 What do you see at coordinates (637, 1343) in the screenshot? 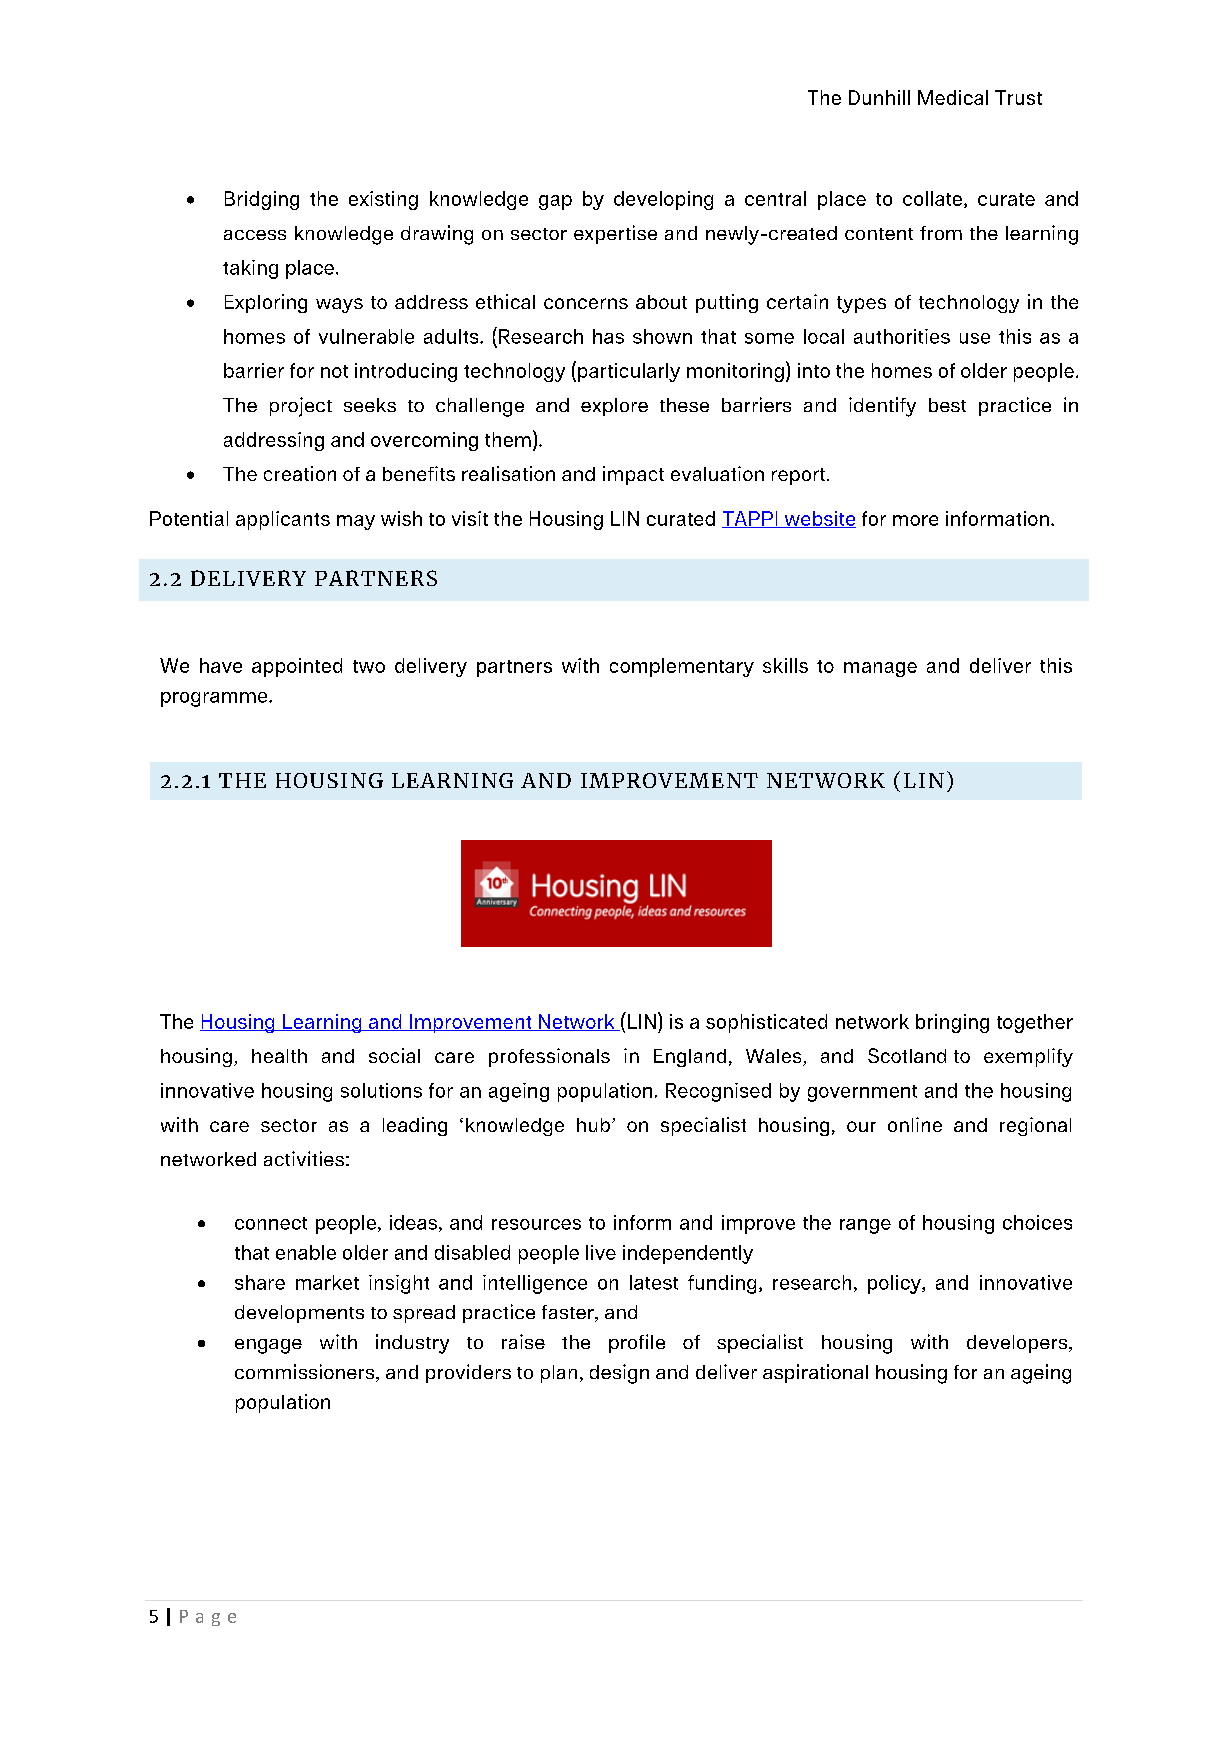
I see `profile` at bounding box center [637, 1343].
